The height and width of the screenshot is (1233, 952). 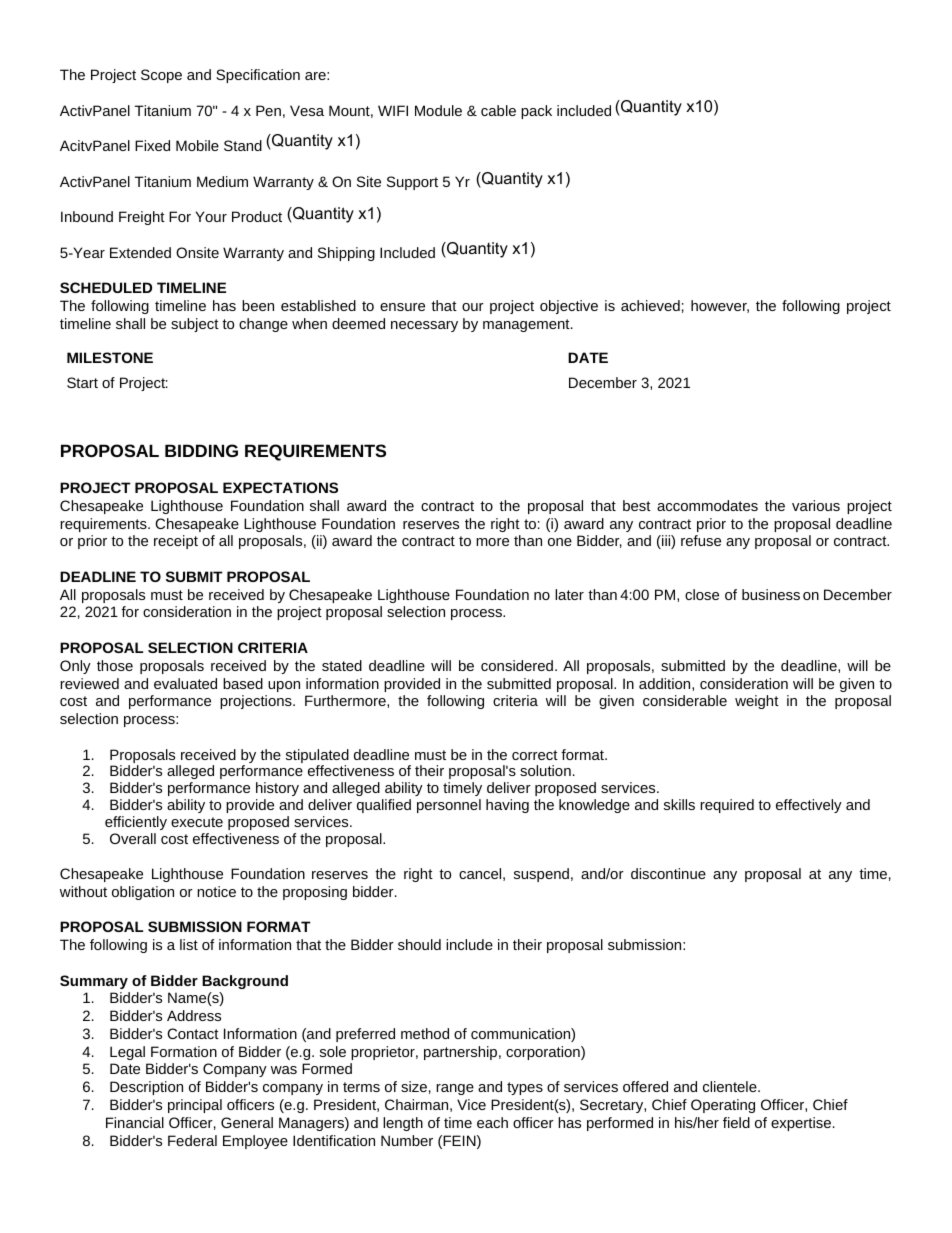 I want to click on principal, so click(x=195, y=1106).
